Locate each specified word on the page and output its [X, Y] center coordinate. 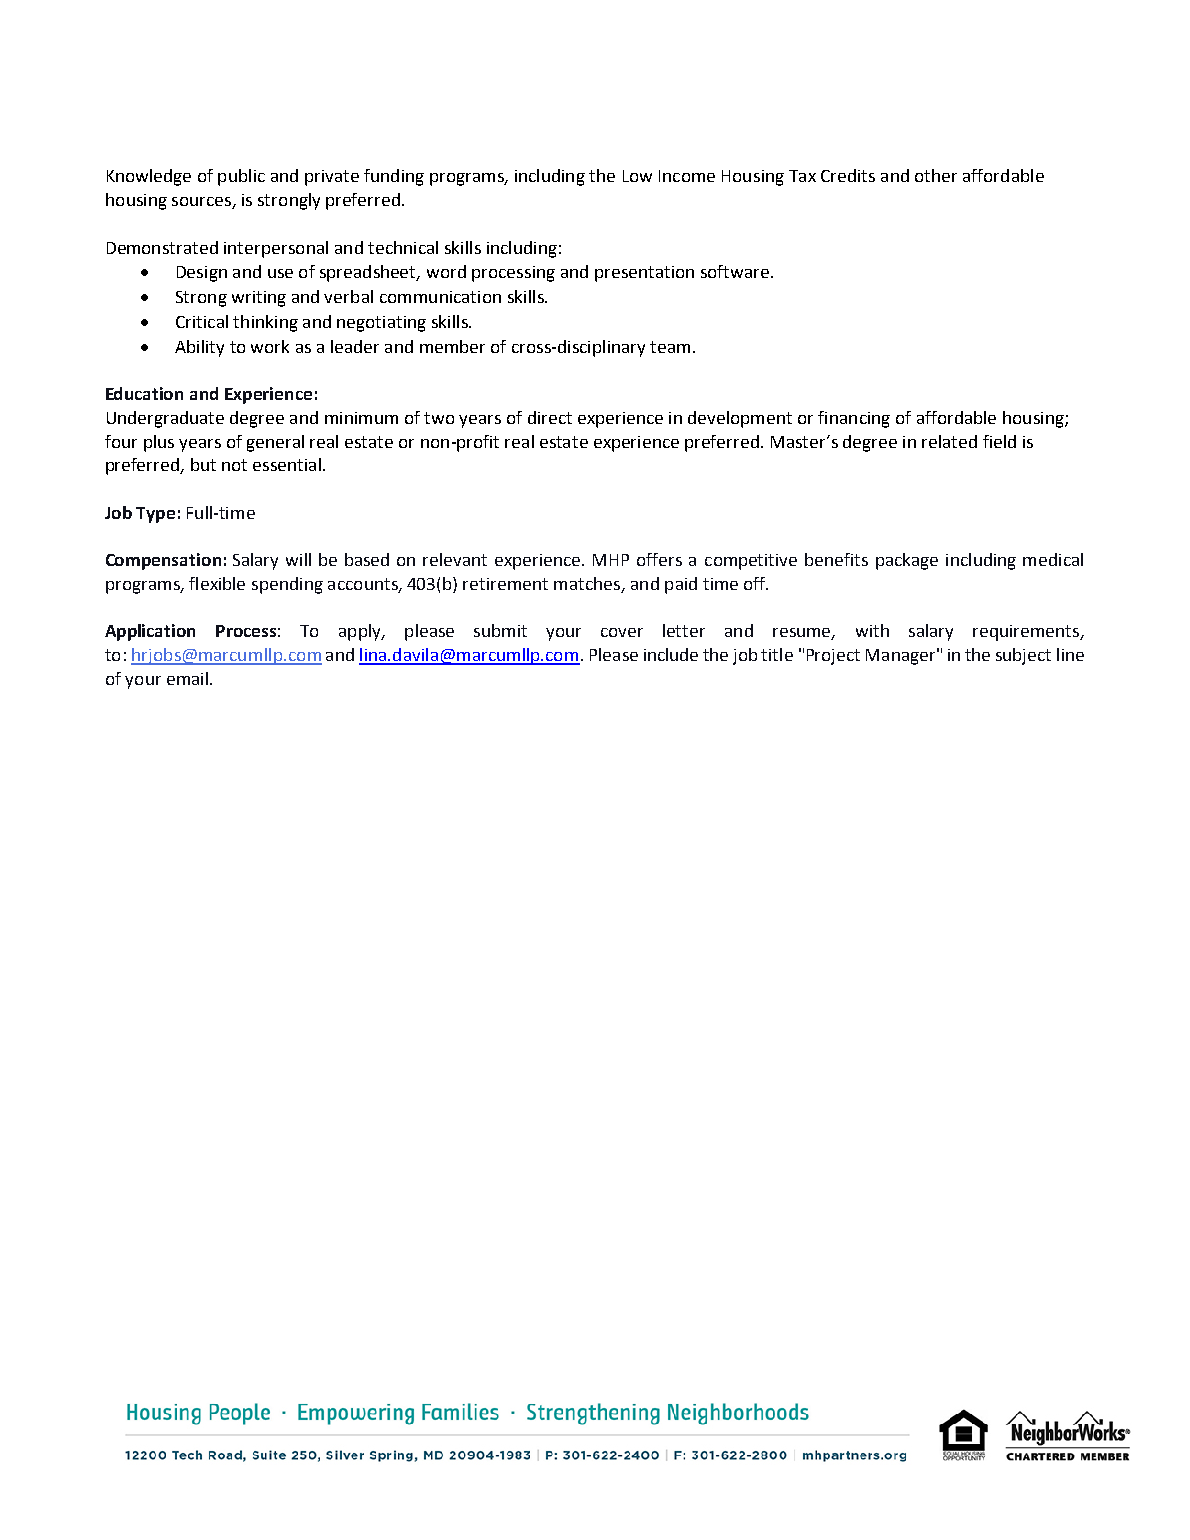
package [907, 561]
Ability [199, 348]
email [187, 678]
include [671, 654]
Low [637, 176]
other [936, 175]
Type [155, 515]
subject [1023, 656]
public [241, 177]
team [670, 347]
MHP [611, 560]
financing [854, 419]
